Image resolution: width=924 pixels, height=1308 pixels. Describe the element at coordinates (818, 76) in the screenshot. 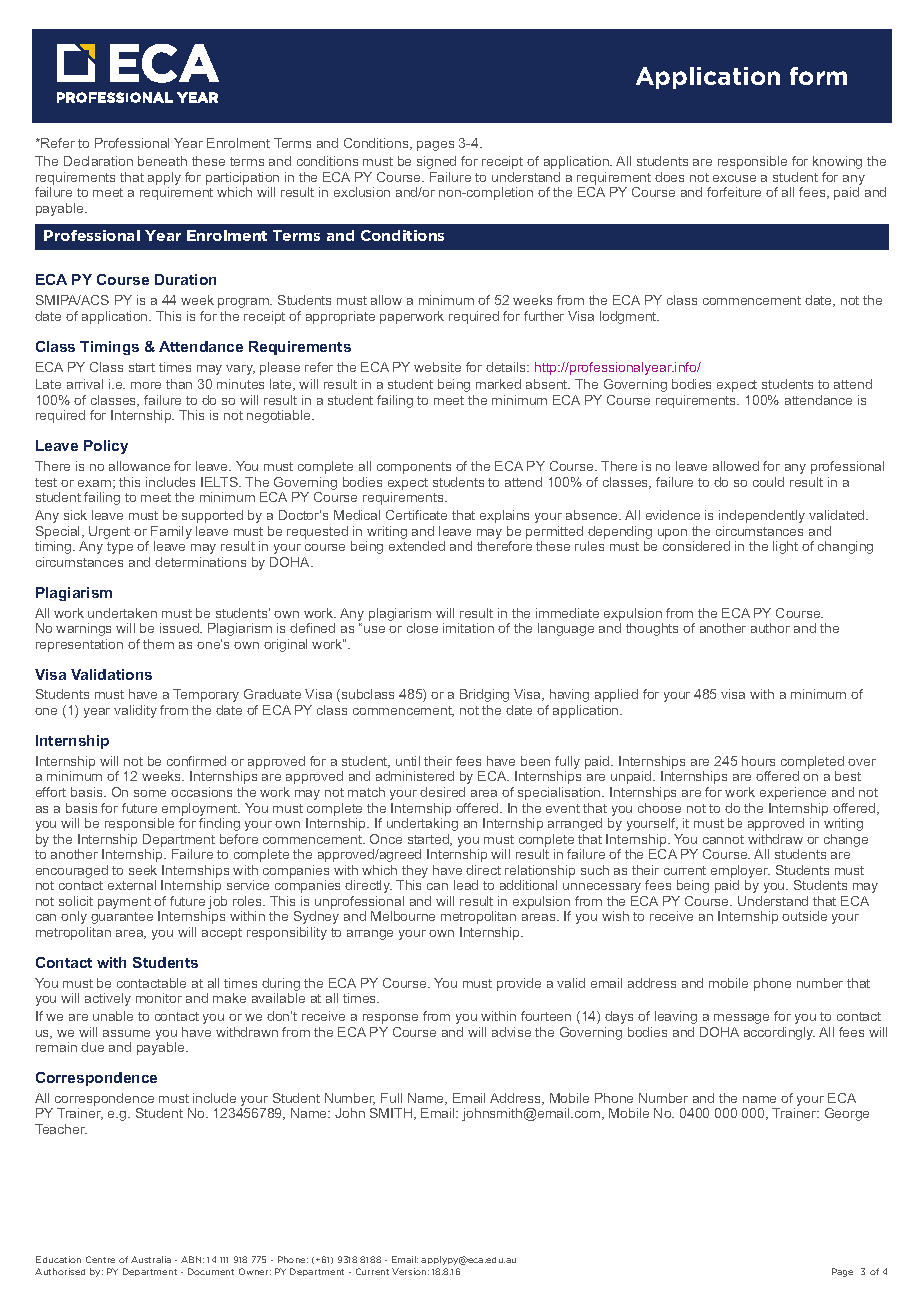

I see `form` at that location.
